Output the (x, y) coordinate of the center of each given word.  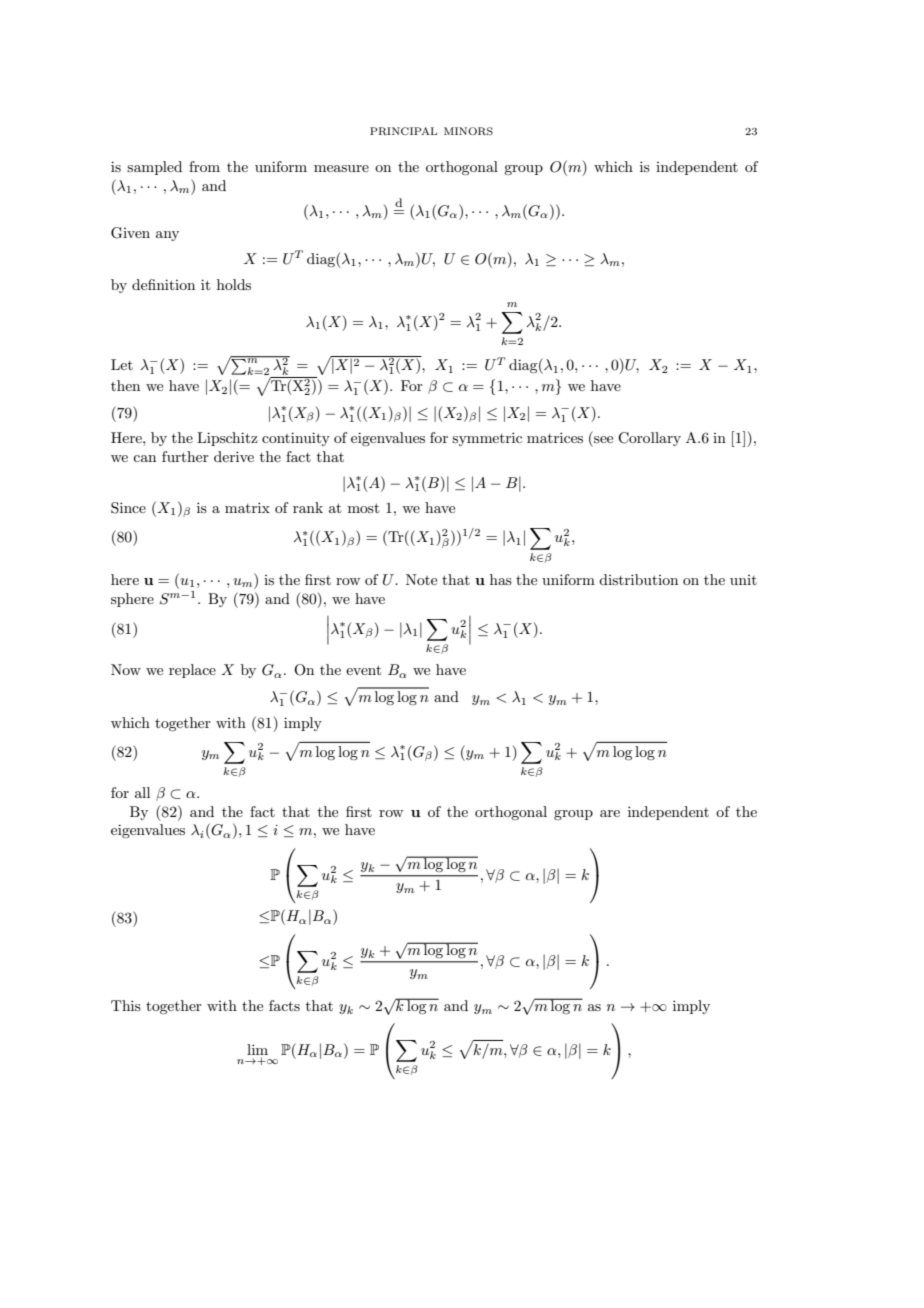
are (610, 813)
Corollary (649, 439)
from (204, 166)
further (185, 456)
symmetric (487, 439)
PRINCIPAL (403, 131)
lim (257, 1049)
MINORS (468, 131)
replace (192, 671)
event (363, 670)
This (126, 1005)
